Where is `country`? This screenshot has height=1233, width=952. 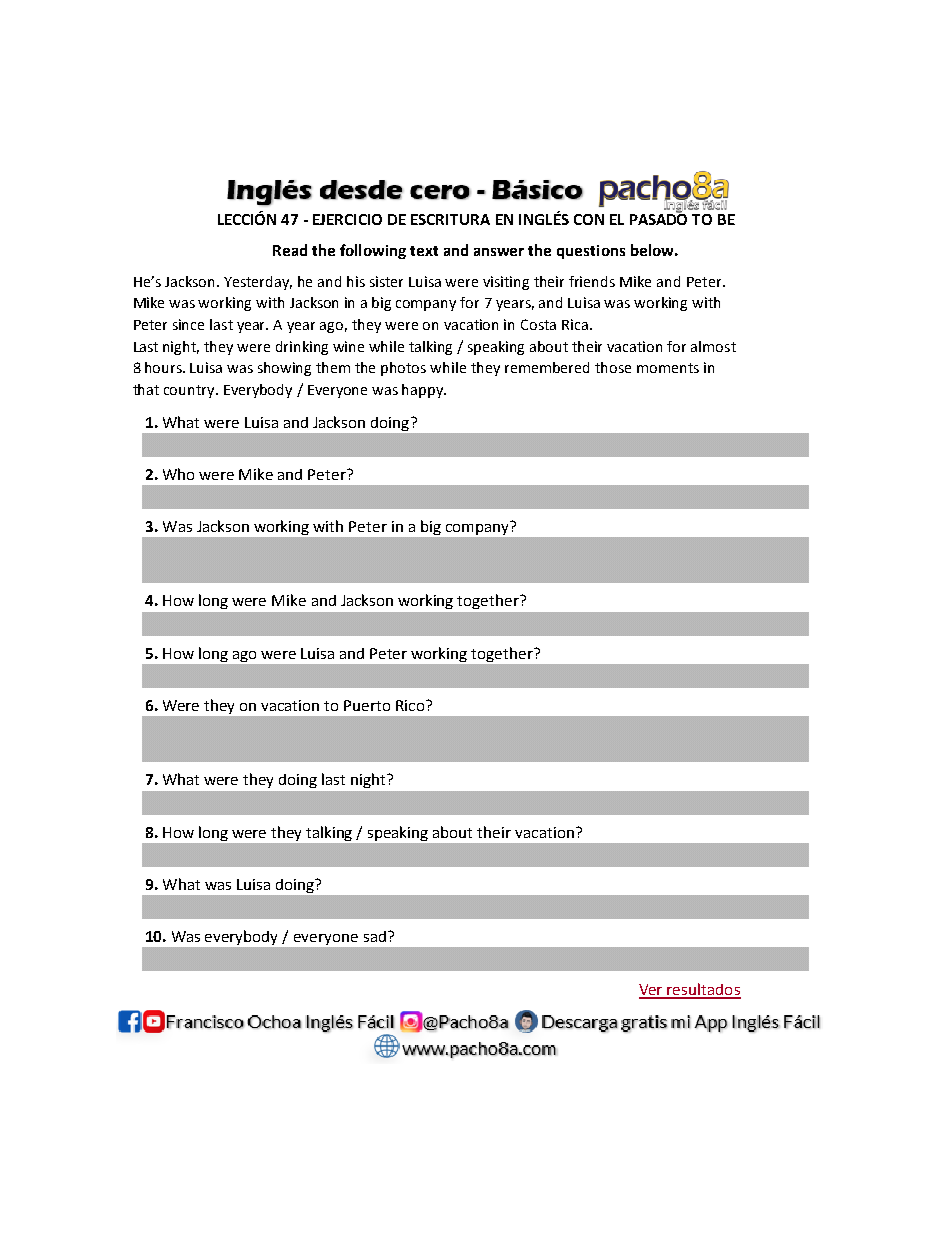 country is located at coordinates (190, 391).
